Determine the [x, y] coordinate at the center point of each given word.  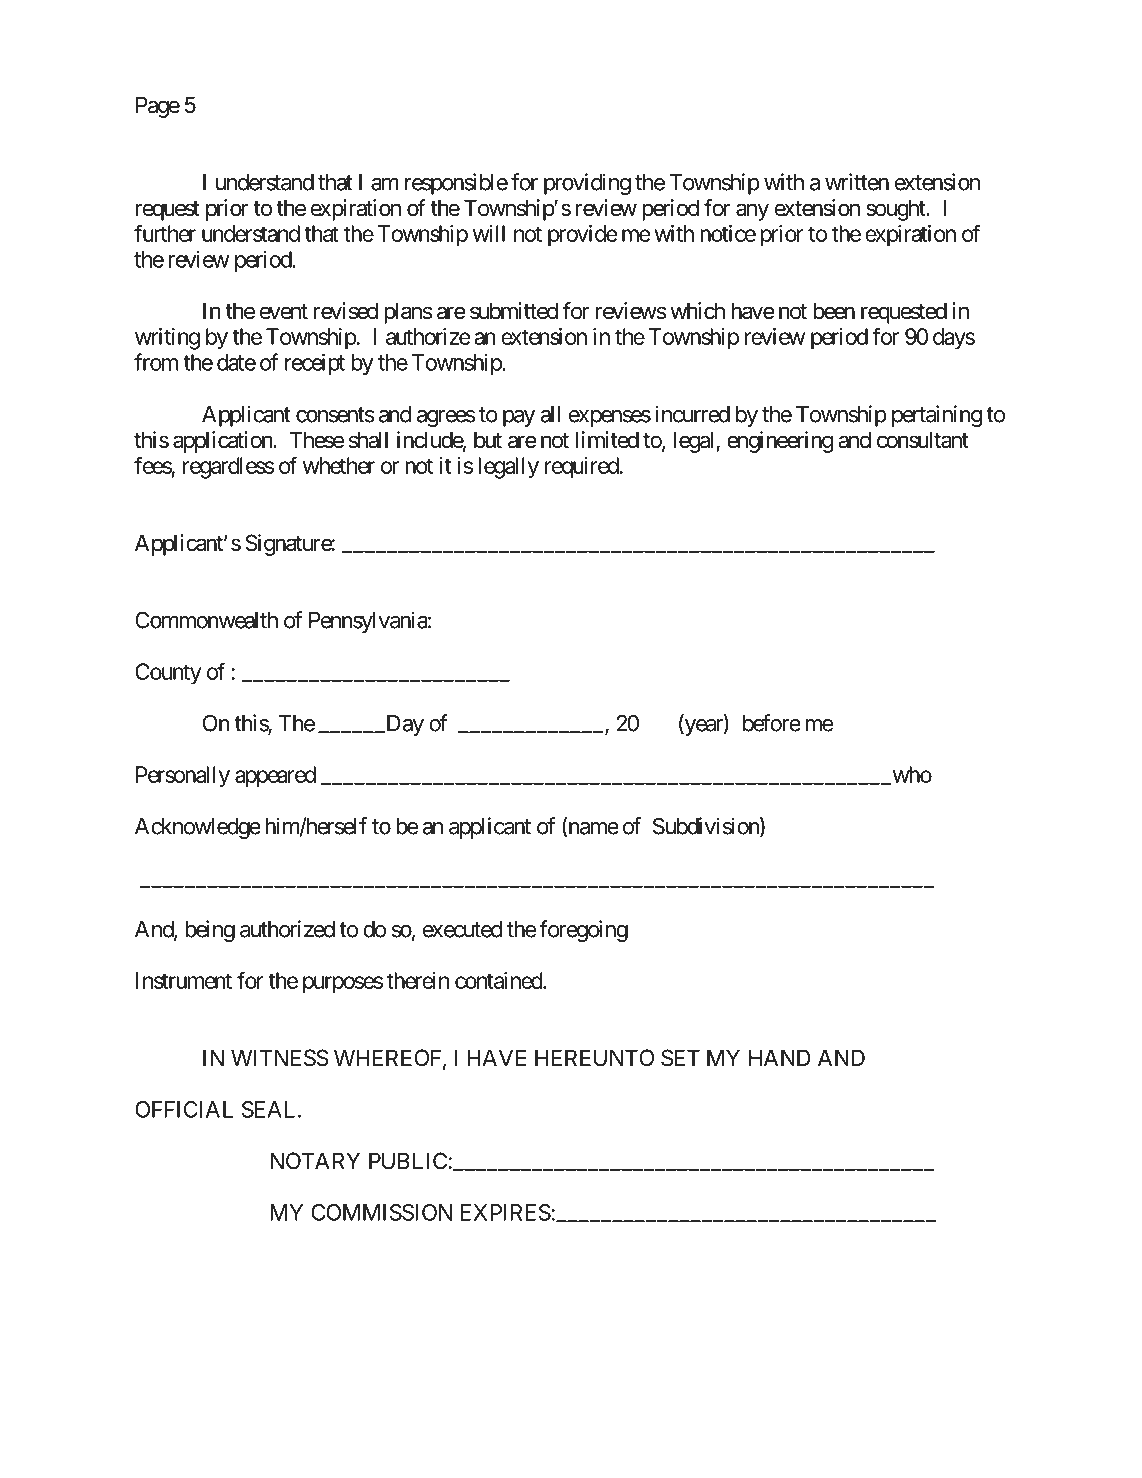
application [223, 442]
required [582, 468]
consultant [923, 440]
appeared [275, 777]
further [165, 233]
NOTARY [315, 1161]
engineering [780, 442]
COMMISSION [381, 1212]
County [168, 674]
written [857, 182]
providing [587, 184]
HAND [780, 1057]
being [210, 931]
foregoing [584, 931]
